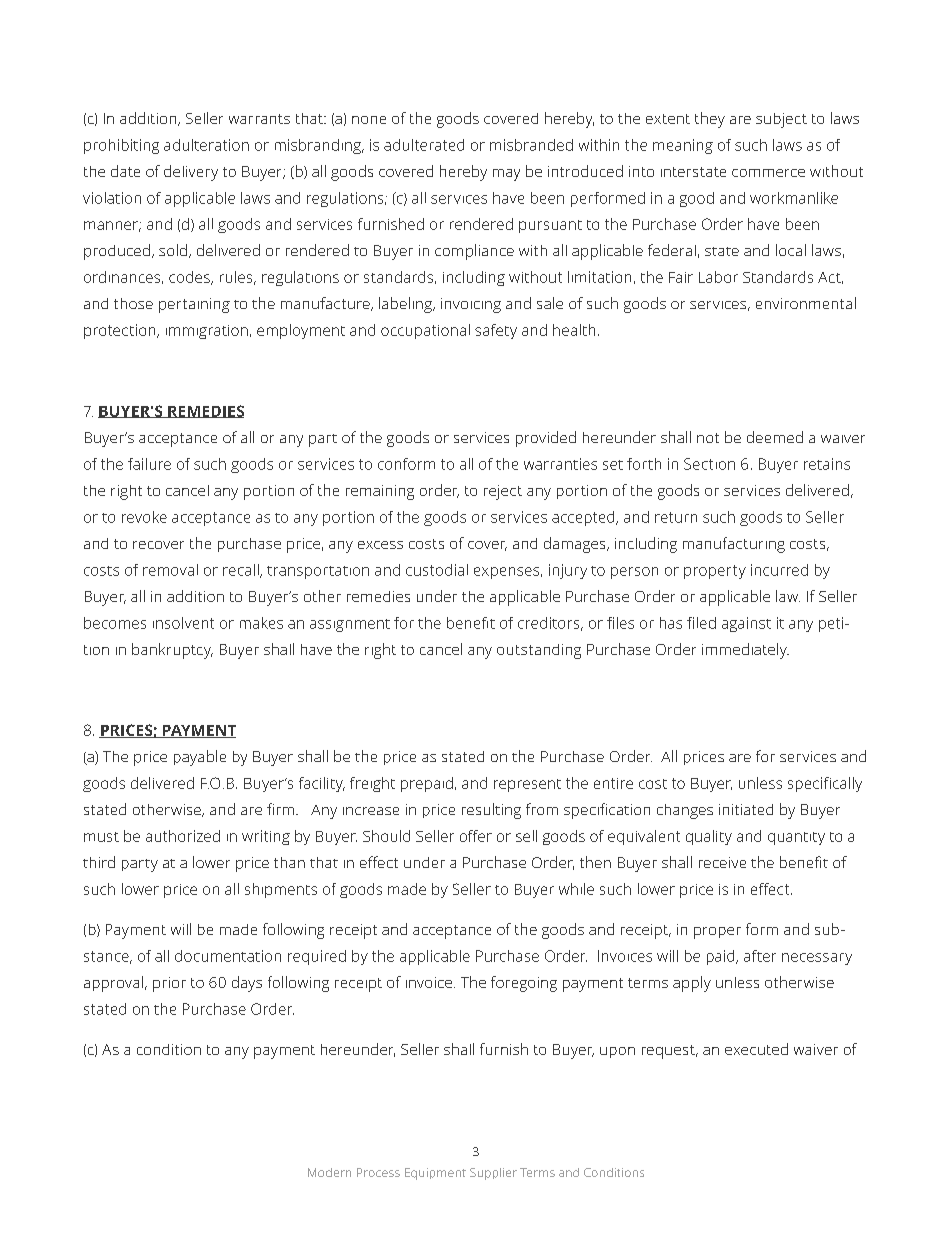  What do you see at coordinates (200, 758) in the screenshot?
I see `payable` at bounding box center [200, 758].
